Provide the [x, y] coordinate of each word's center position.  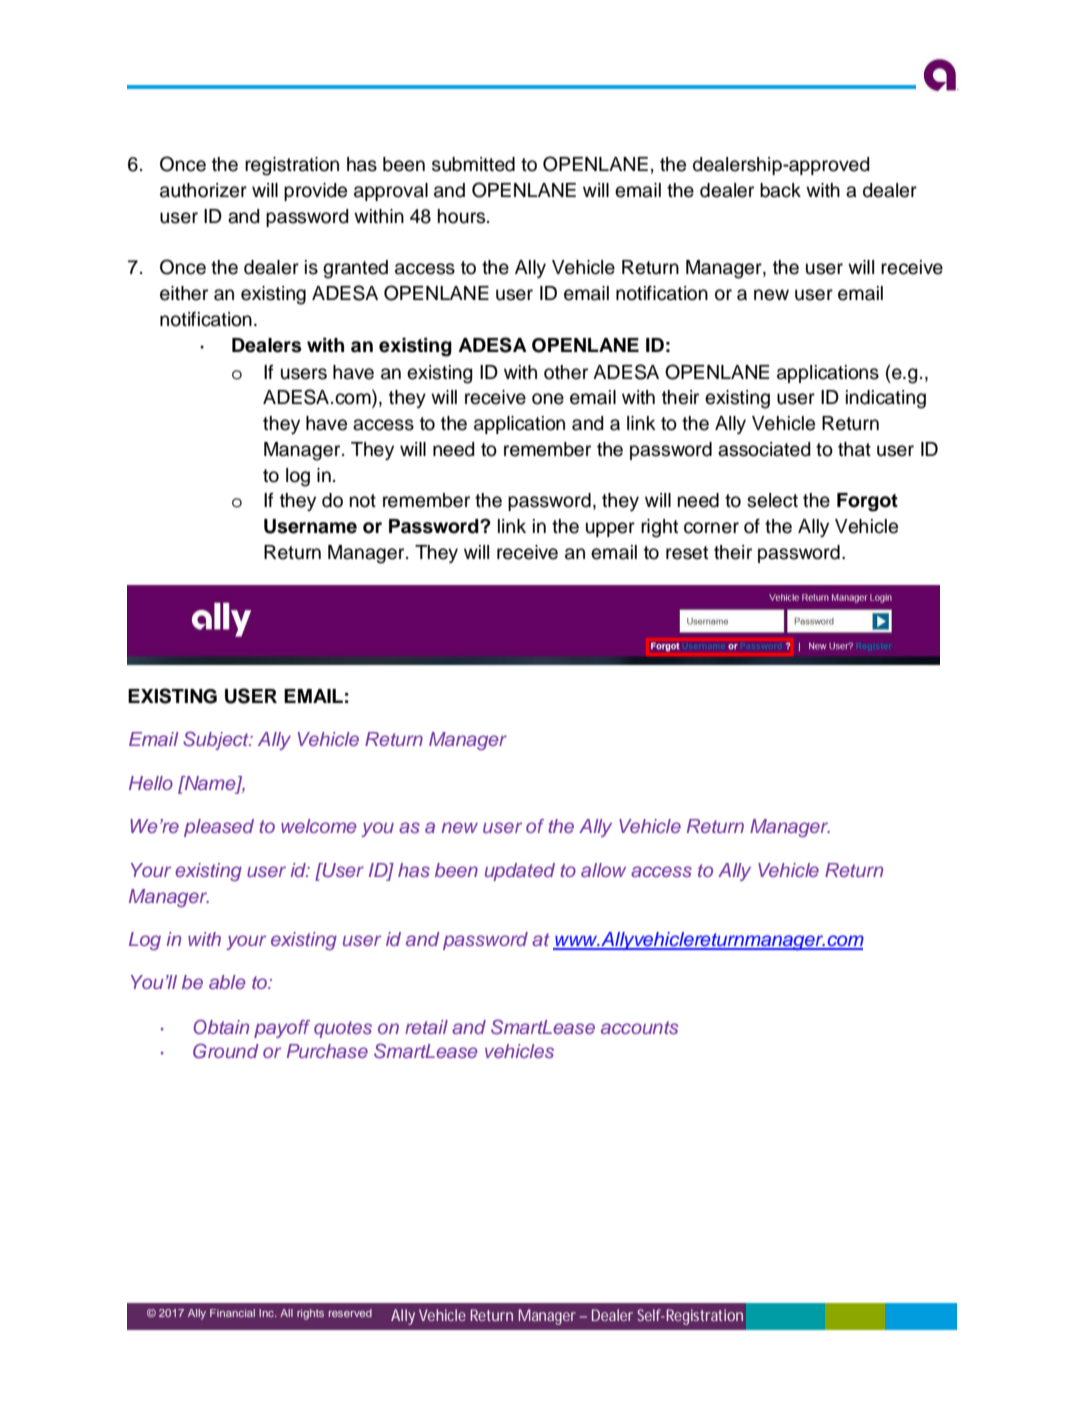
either [184, 293]
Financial [232, 1313]
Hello [151, 783]
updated [520, 872]
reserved [350, 1313]
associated [764, 449]
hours [463, 216]
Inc [267, 1313]
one [548, 399]
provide [315, 192]
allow [603, 870]
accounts [639, 1027]
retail [426, 1027]
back [780, 190]
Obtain [221, 1027]
